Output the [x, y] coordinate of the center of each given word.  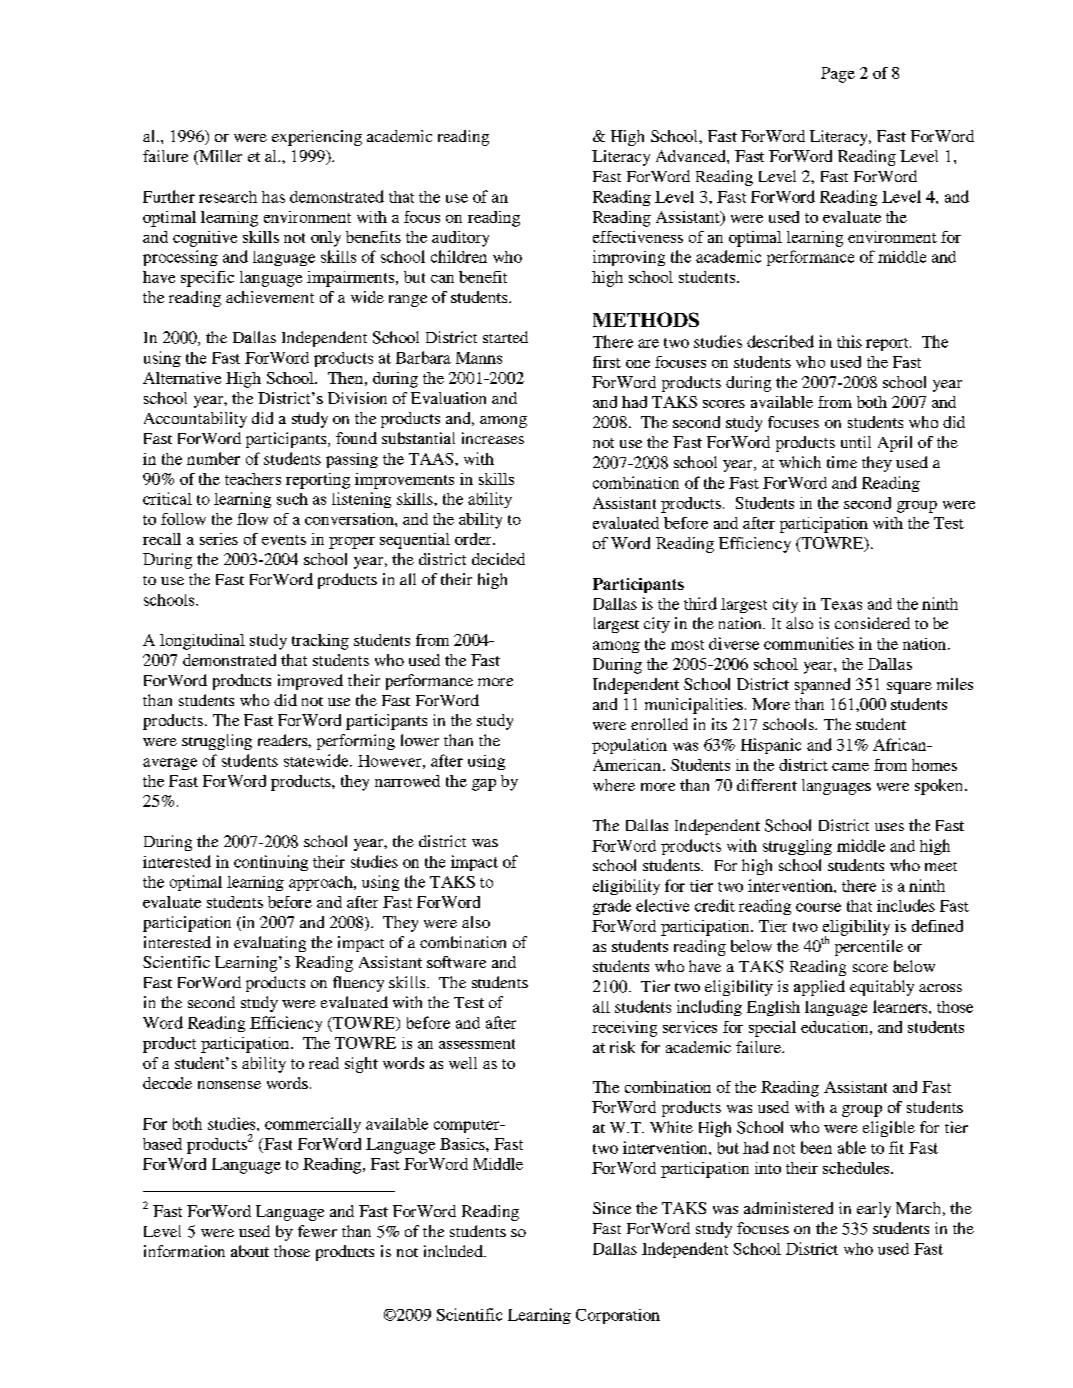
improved [310, 682]
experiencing [317, 138]
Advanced [692, 156]
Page [838, 75]
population [629, 746]
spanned [822, 686]
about [250, 1251]
